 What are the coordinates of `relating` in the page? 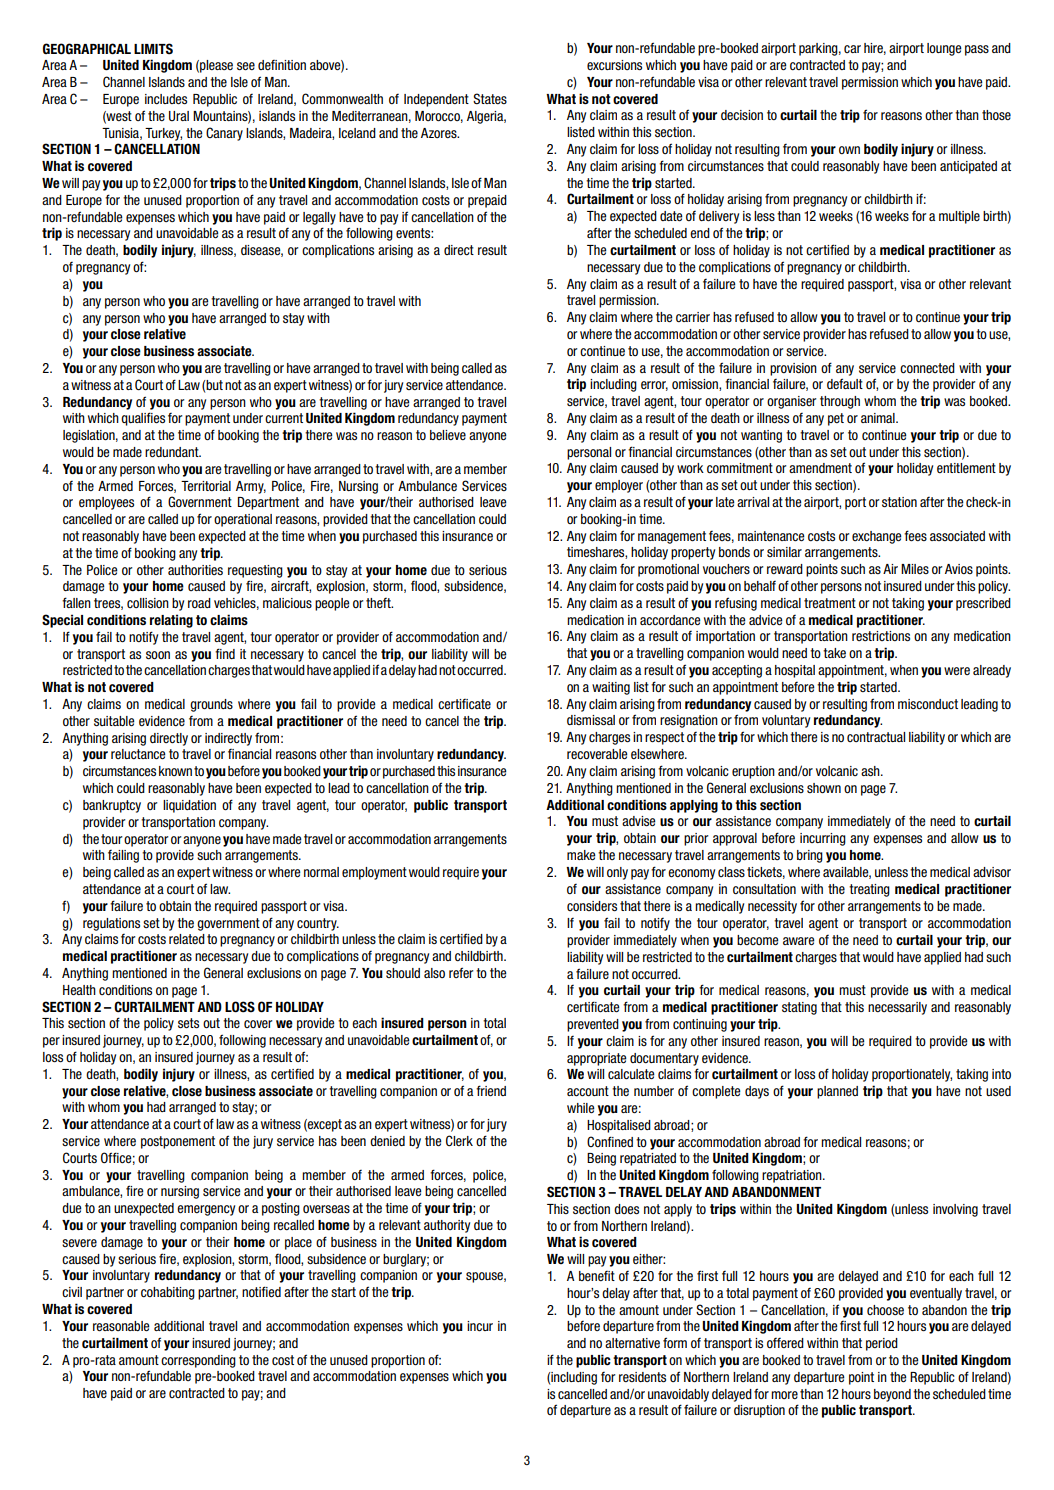 It's located at (171, 621).
